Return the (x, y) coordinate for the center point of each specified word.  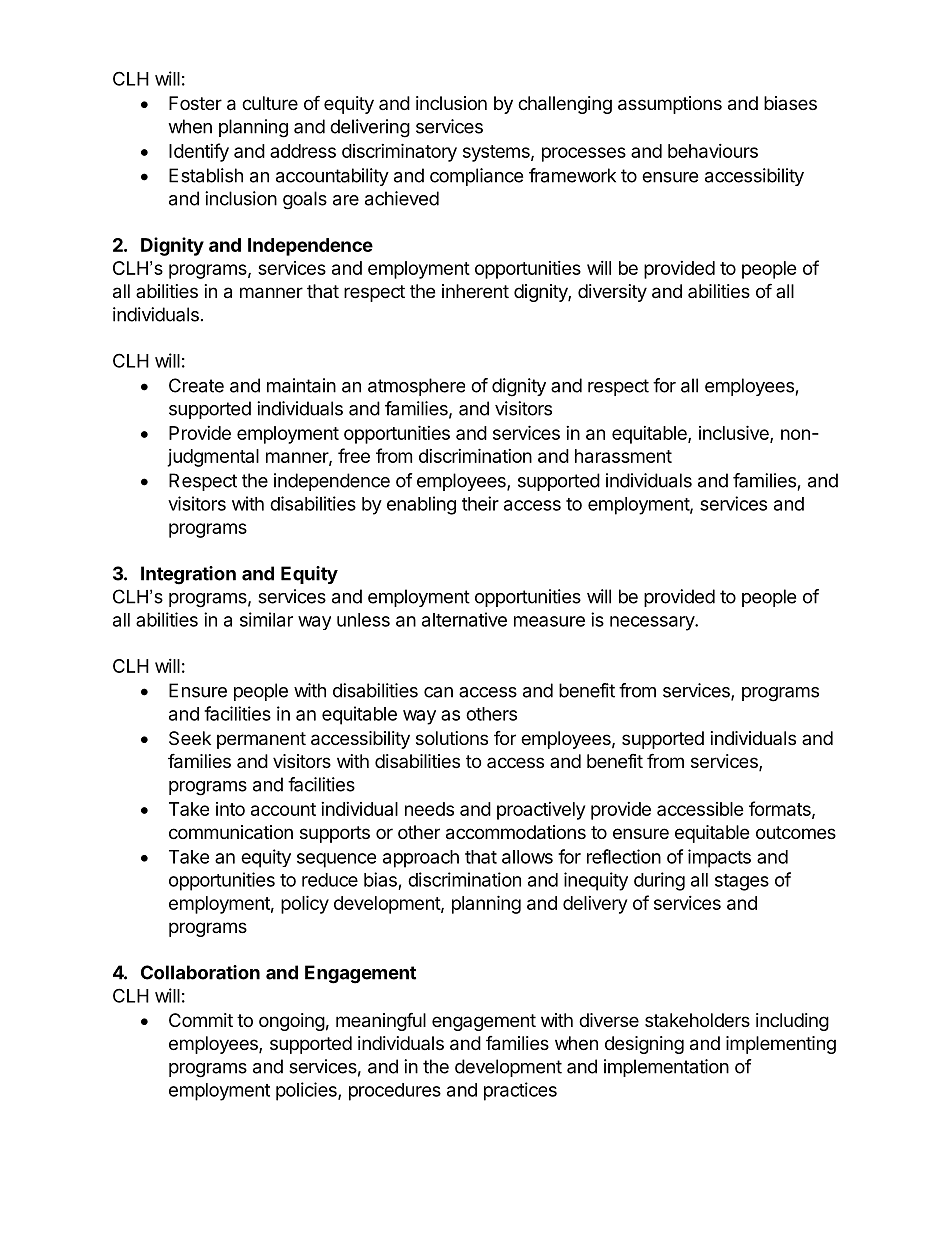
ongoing (292, 1022)
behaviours (713, 151)
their (480, 503)
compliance (476, 177)
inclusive (735, 433)
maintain (301, 385)
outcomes (796, 832)
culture (270, 103)
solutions (452, 738)
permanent (261, 740)
